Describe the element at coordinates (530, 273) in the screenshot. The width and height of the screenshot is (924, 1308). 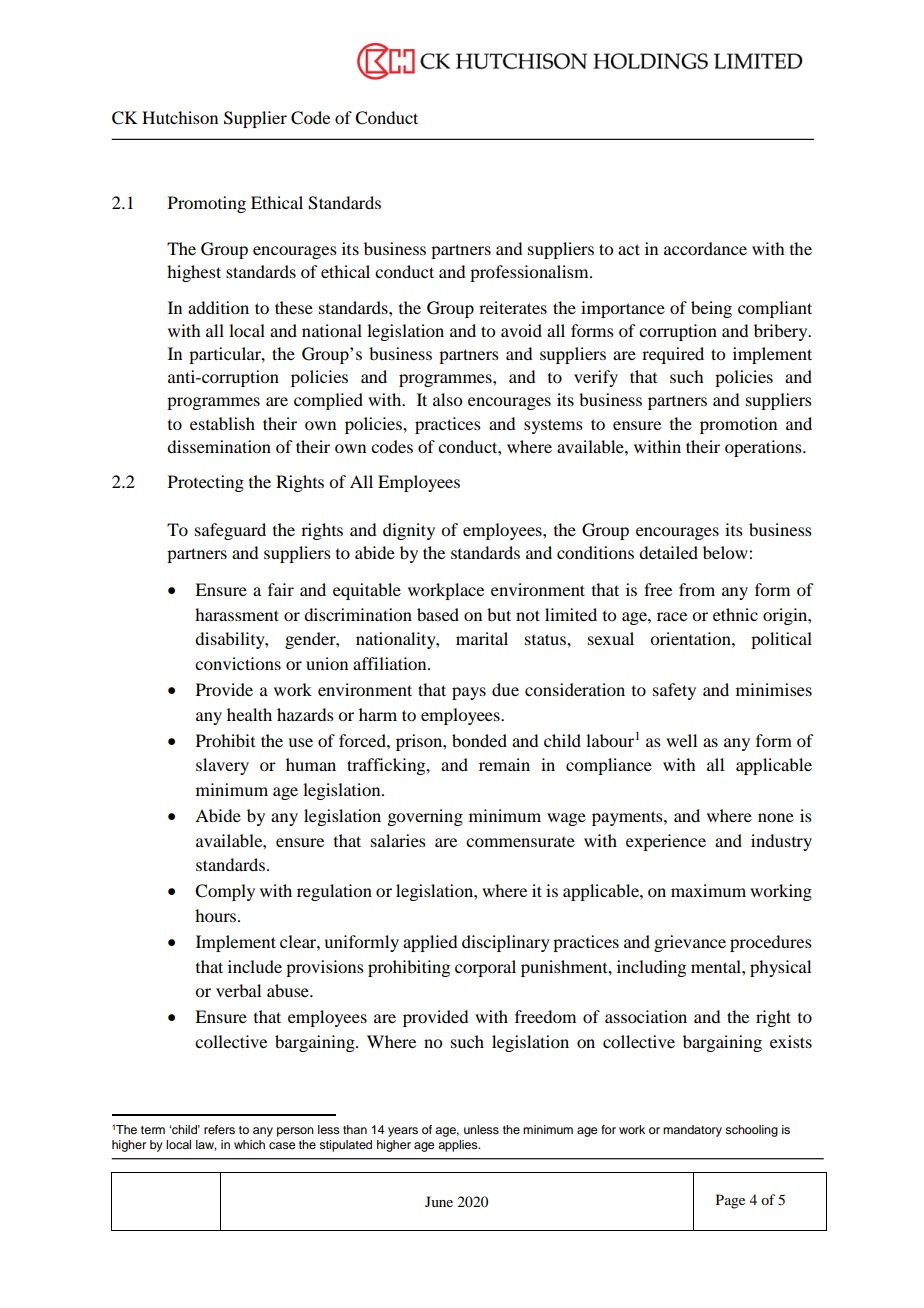
I see `professionalism` at that location.
